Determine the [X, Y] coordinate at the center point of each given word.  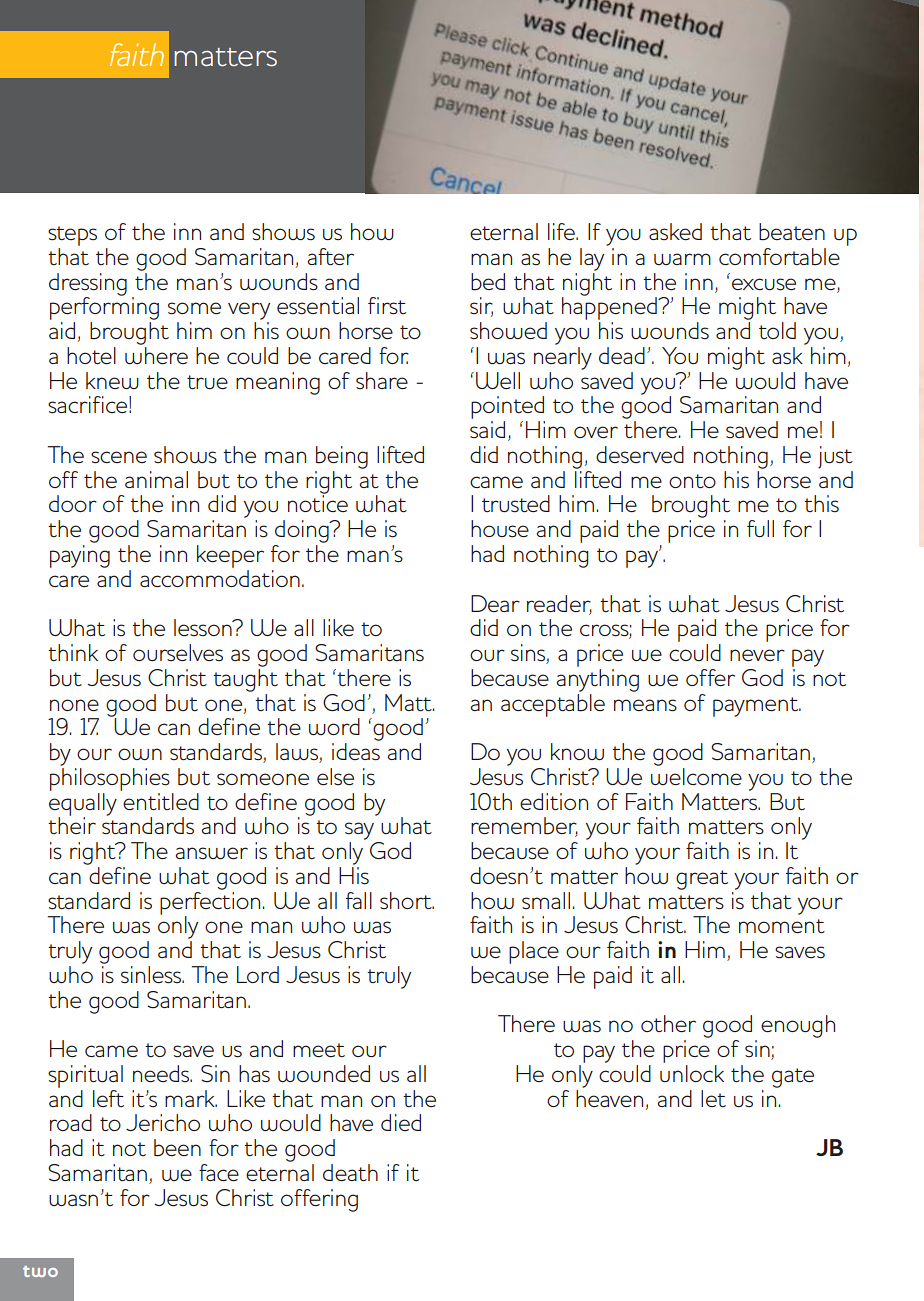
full [760, 529]
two [40, 1271]
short [407, 901]
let [713, 1098]
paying [80, 556]
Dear [495, 603]
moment [782, 926]
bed [488, 282]
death [350, 1173]
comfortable [779, 257]
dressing [88, 285]
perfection [210, 903]
